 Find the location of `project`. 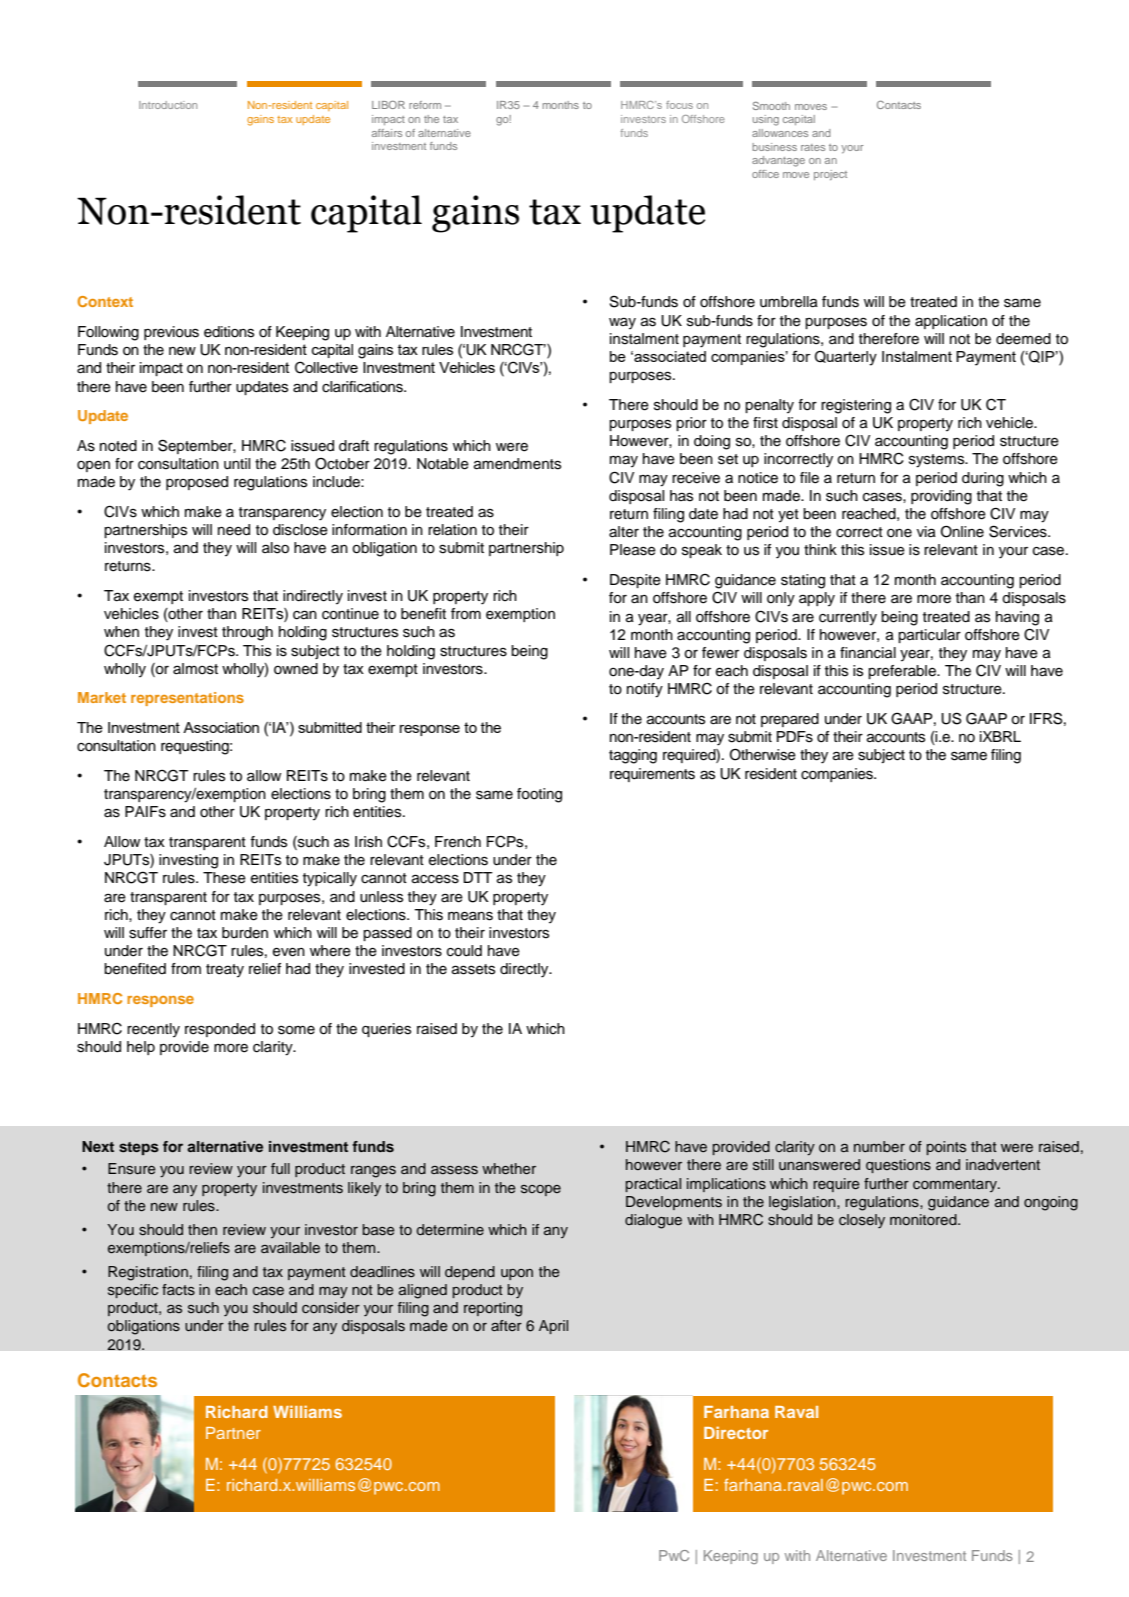

project is located at coordinates (830, 175).
